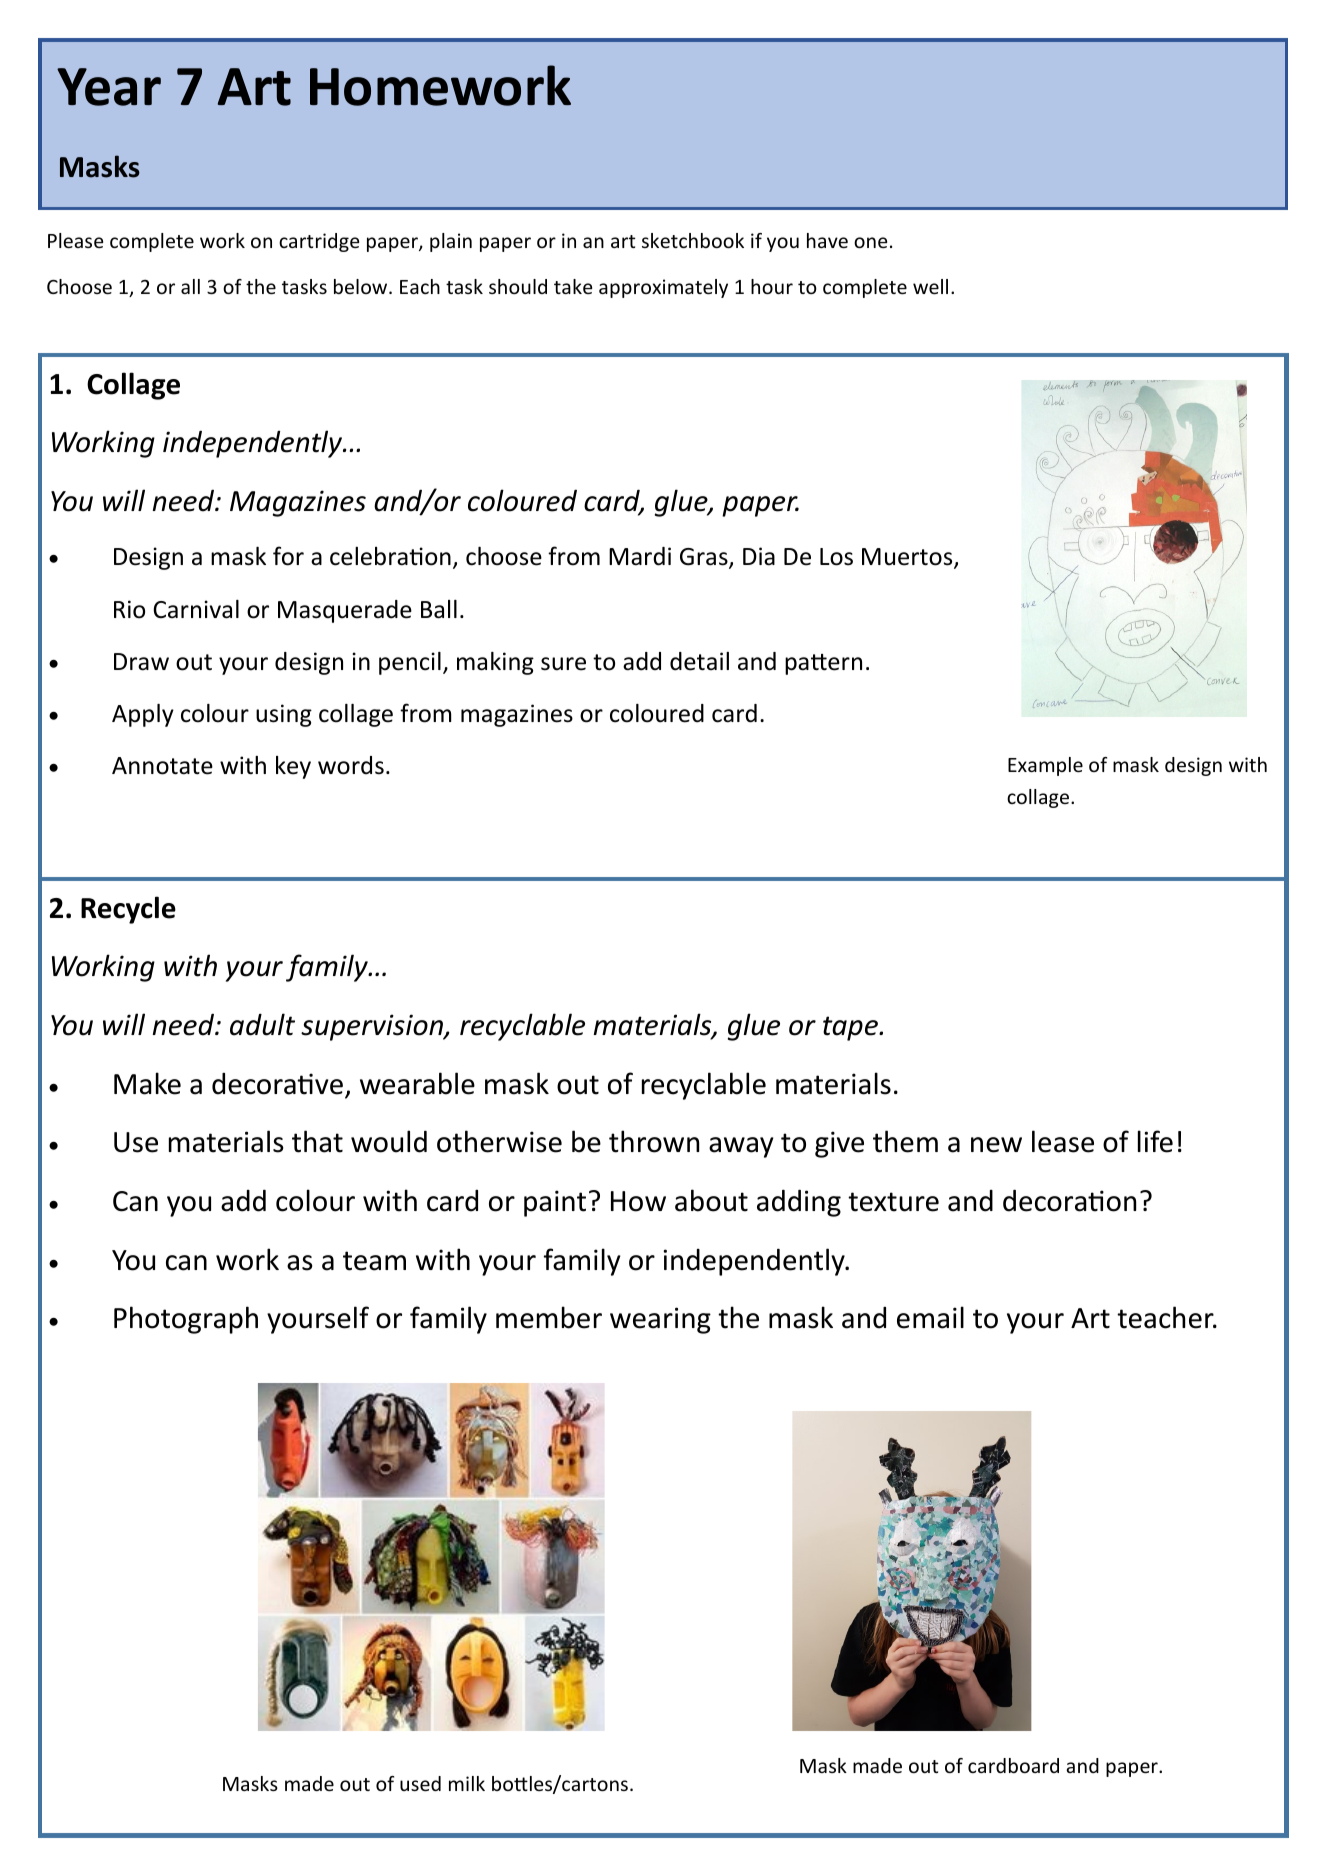  I want to click on decoration, so click(1069, 1200).
